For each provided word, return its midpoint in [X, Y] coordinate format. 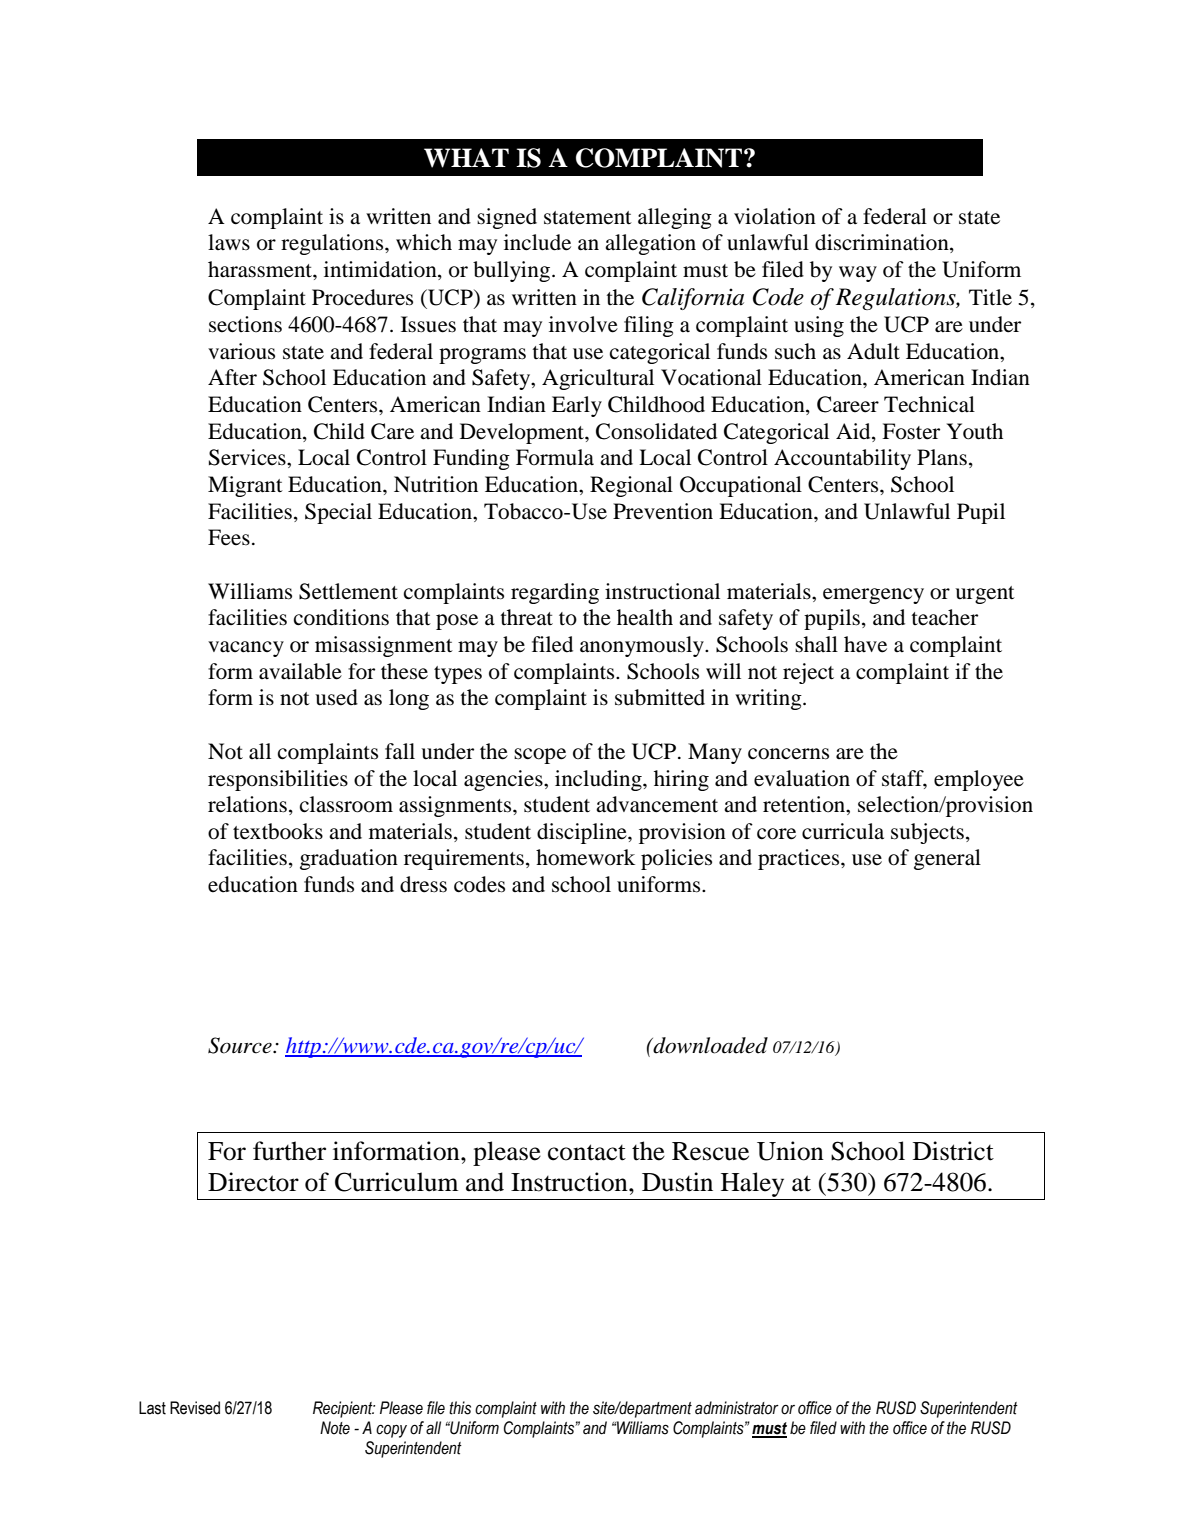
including [599, 780]
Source [241, 1045]
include [537, 242]
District [953, 1151]
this [460, 1408]
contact [587, 1152]
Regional [631, 486]
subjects [927, 833]
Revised [195, 1408]
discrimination [883, 243]
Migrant [245, 486]
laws [229, 242]
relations [247, 804]
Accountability [842, 459]
